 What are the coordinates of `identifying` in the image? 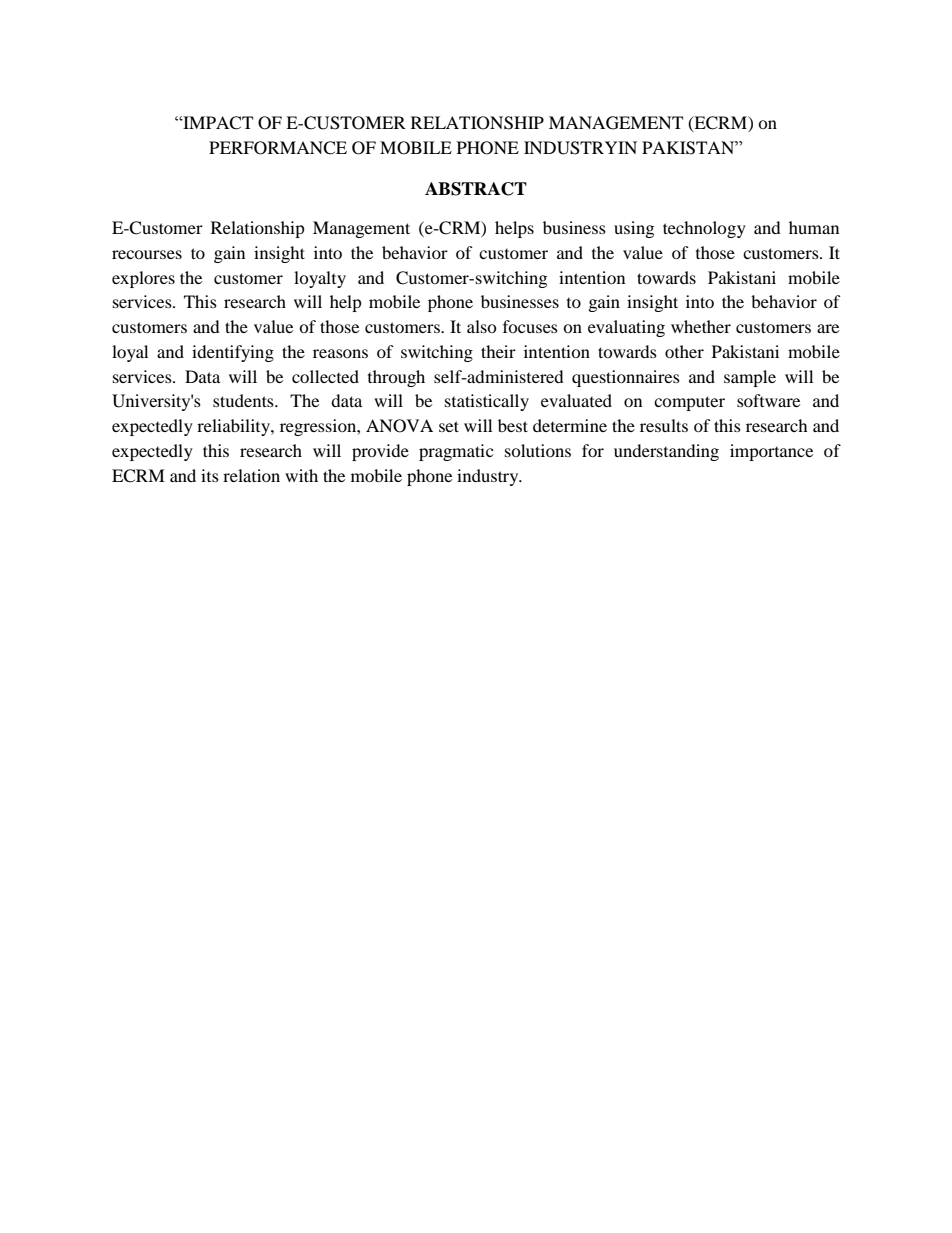 It's located at (233, 353).
